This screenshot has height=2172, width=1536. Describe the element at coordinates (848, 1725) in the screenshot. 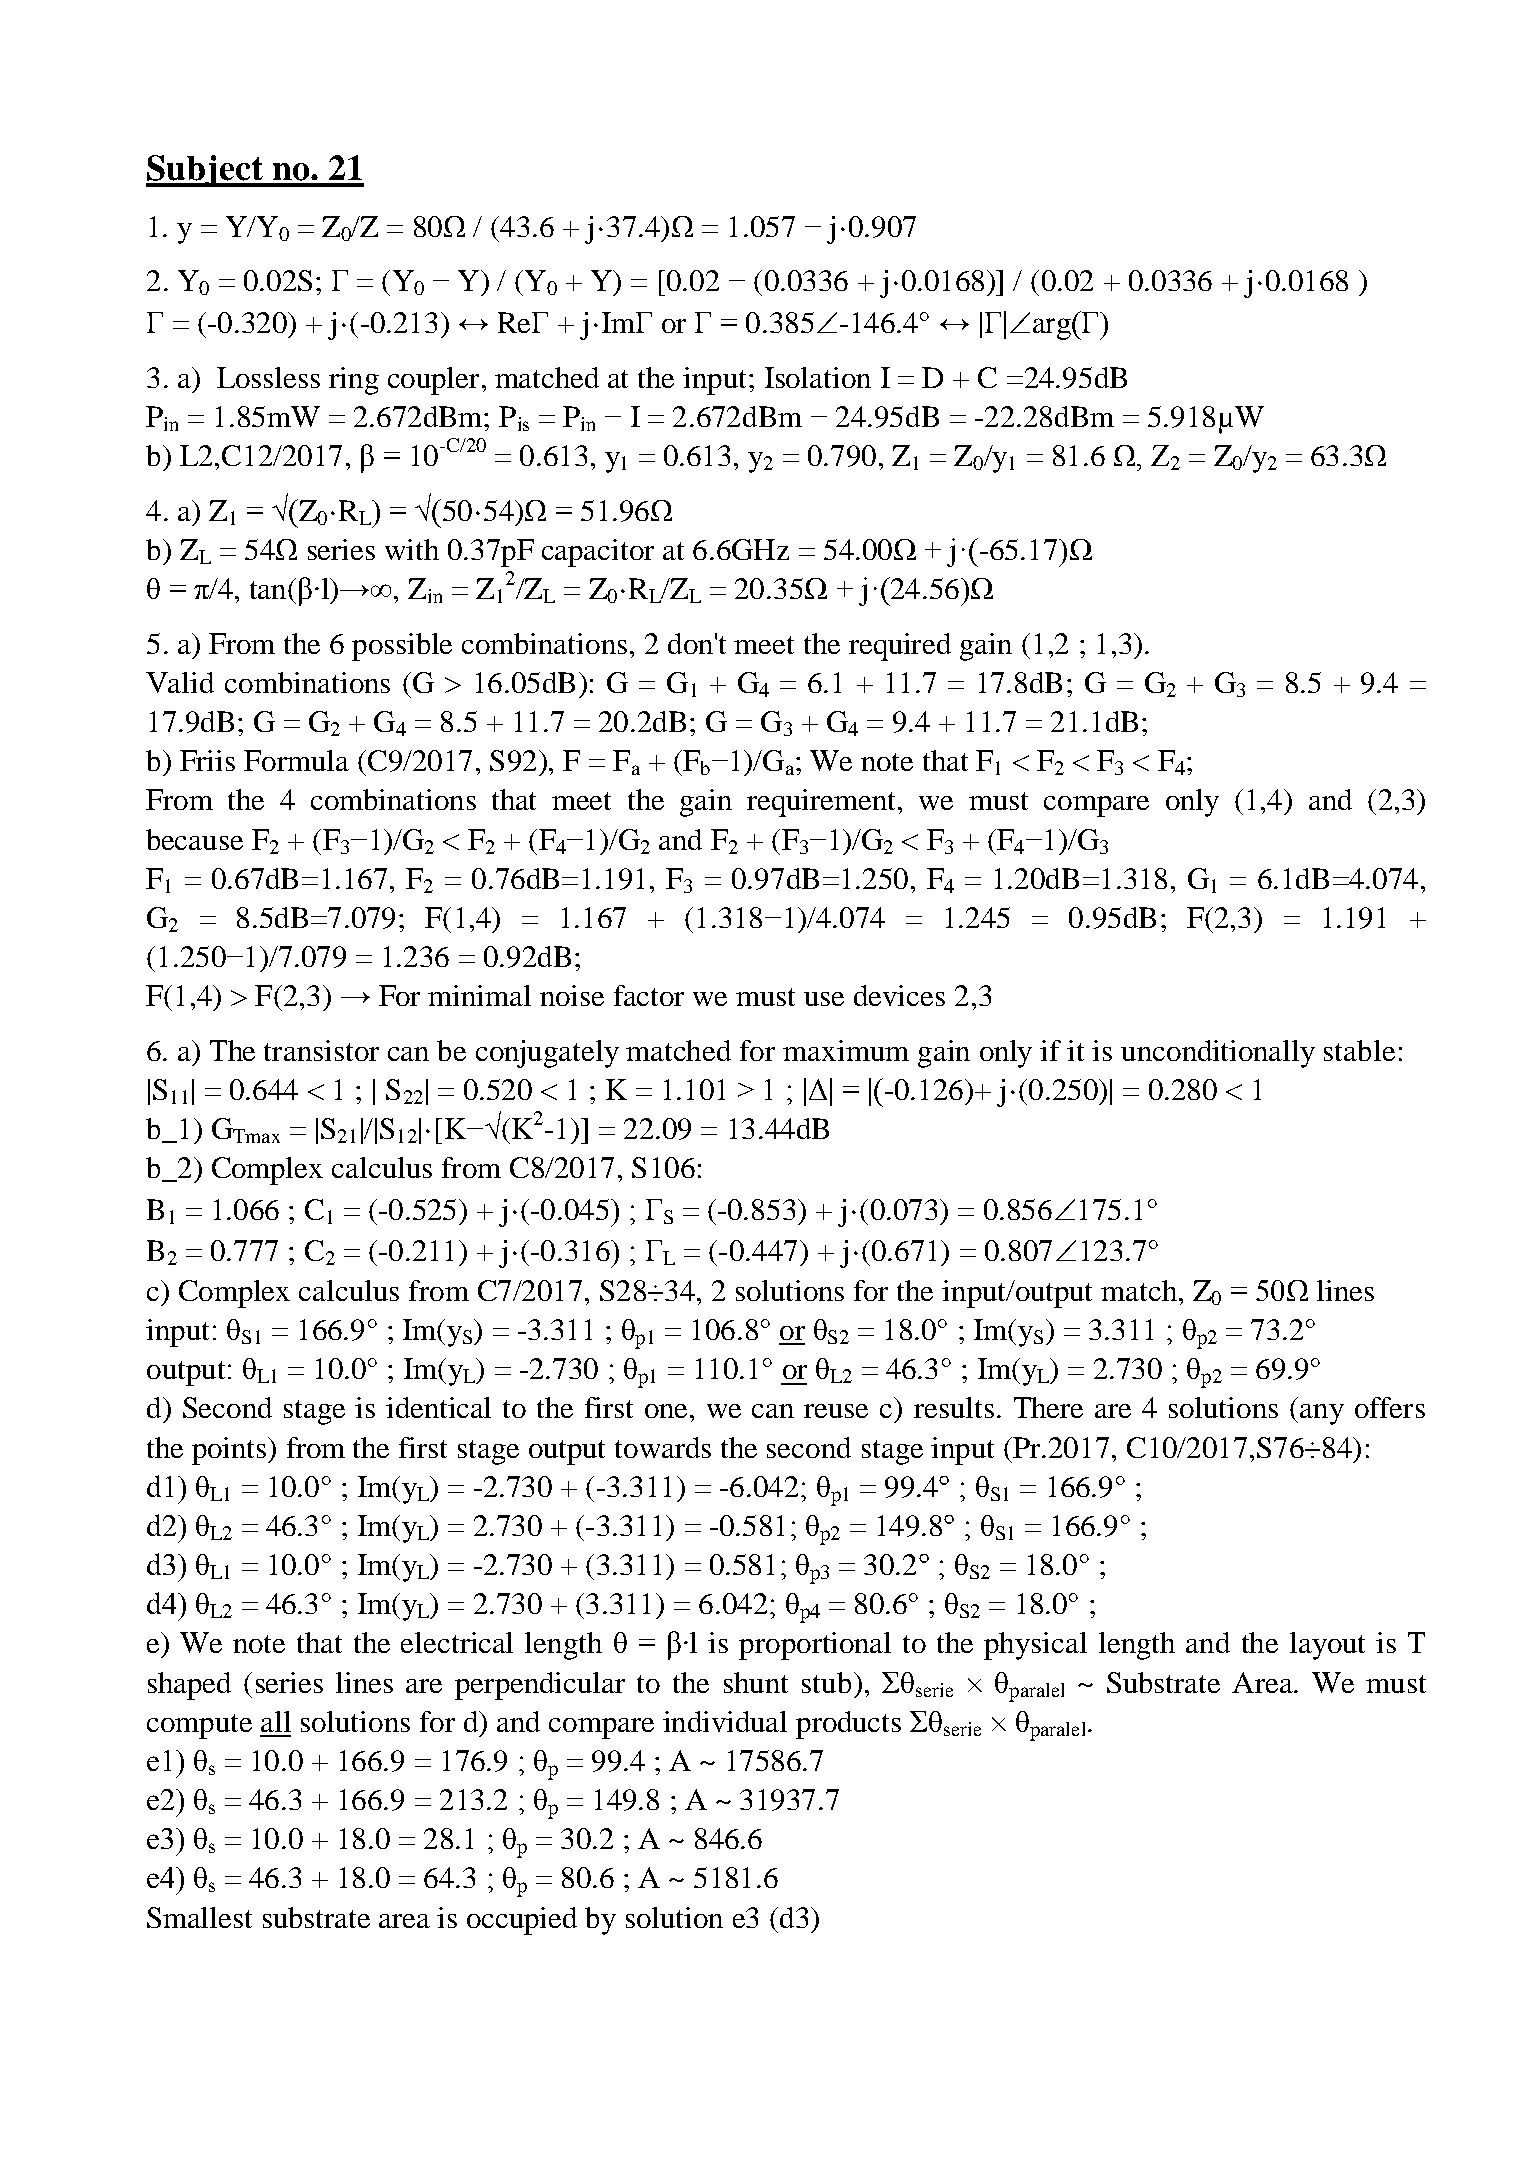

I see `products` at that location.
